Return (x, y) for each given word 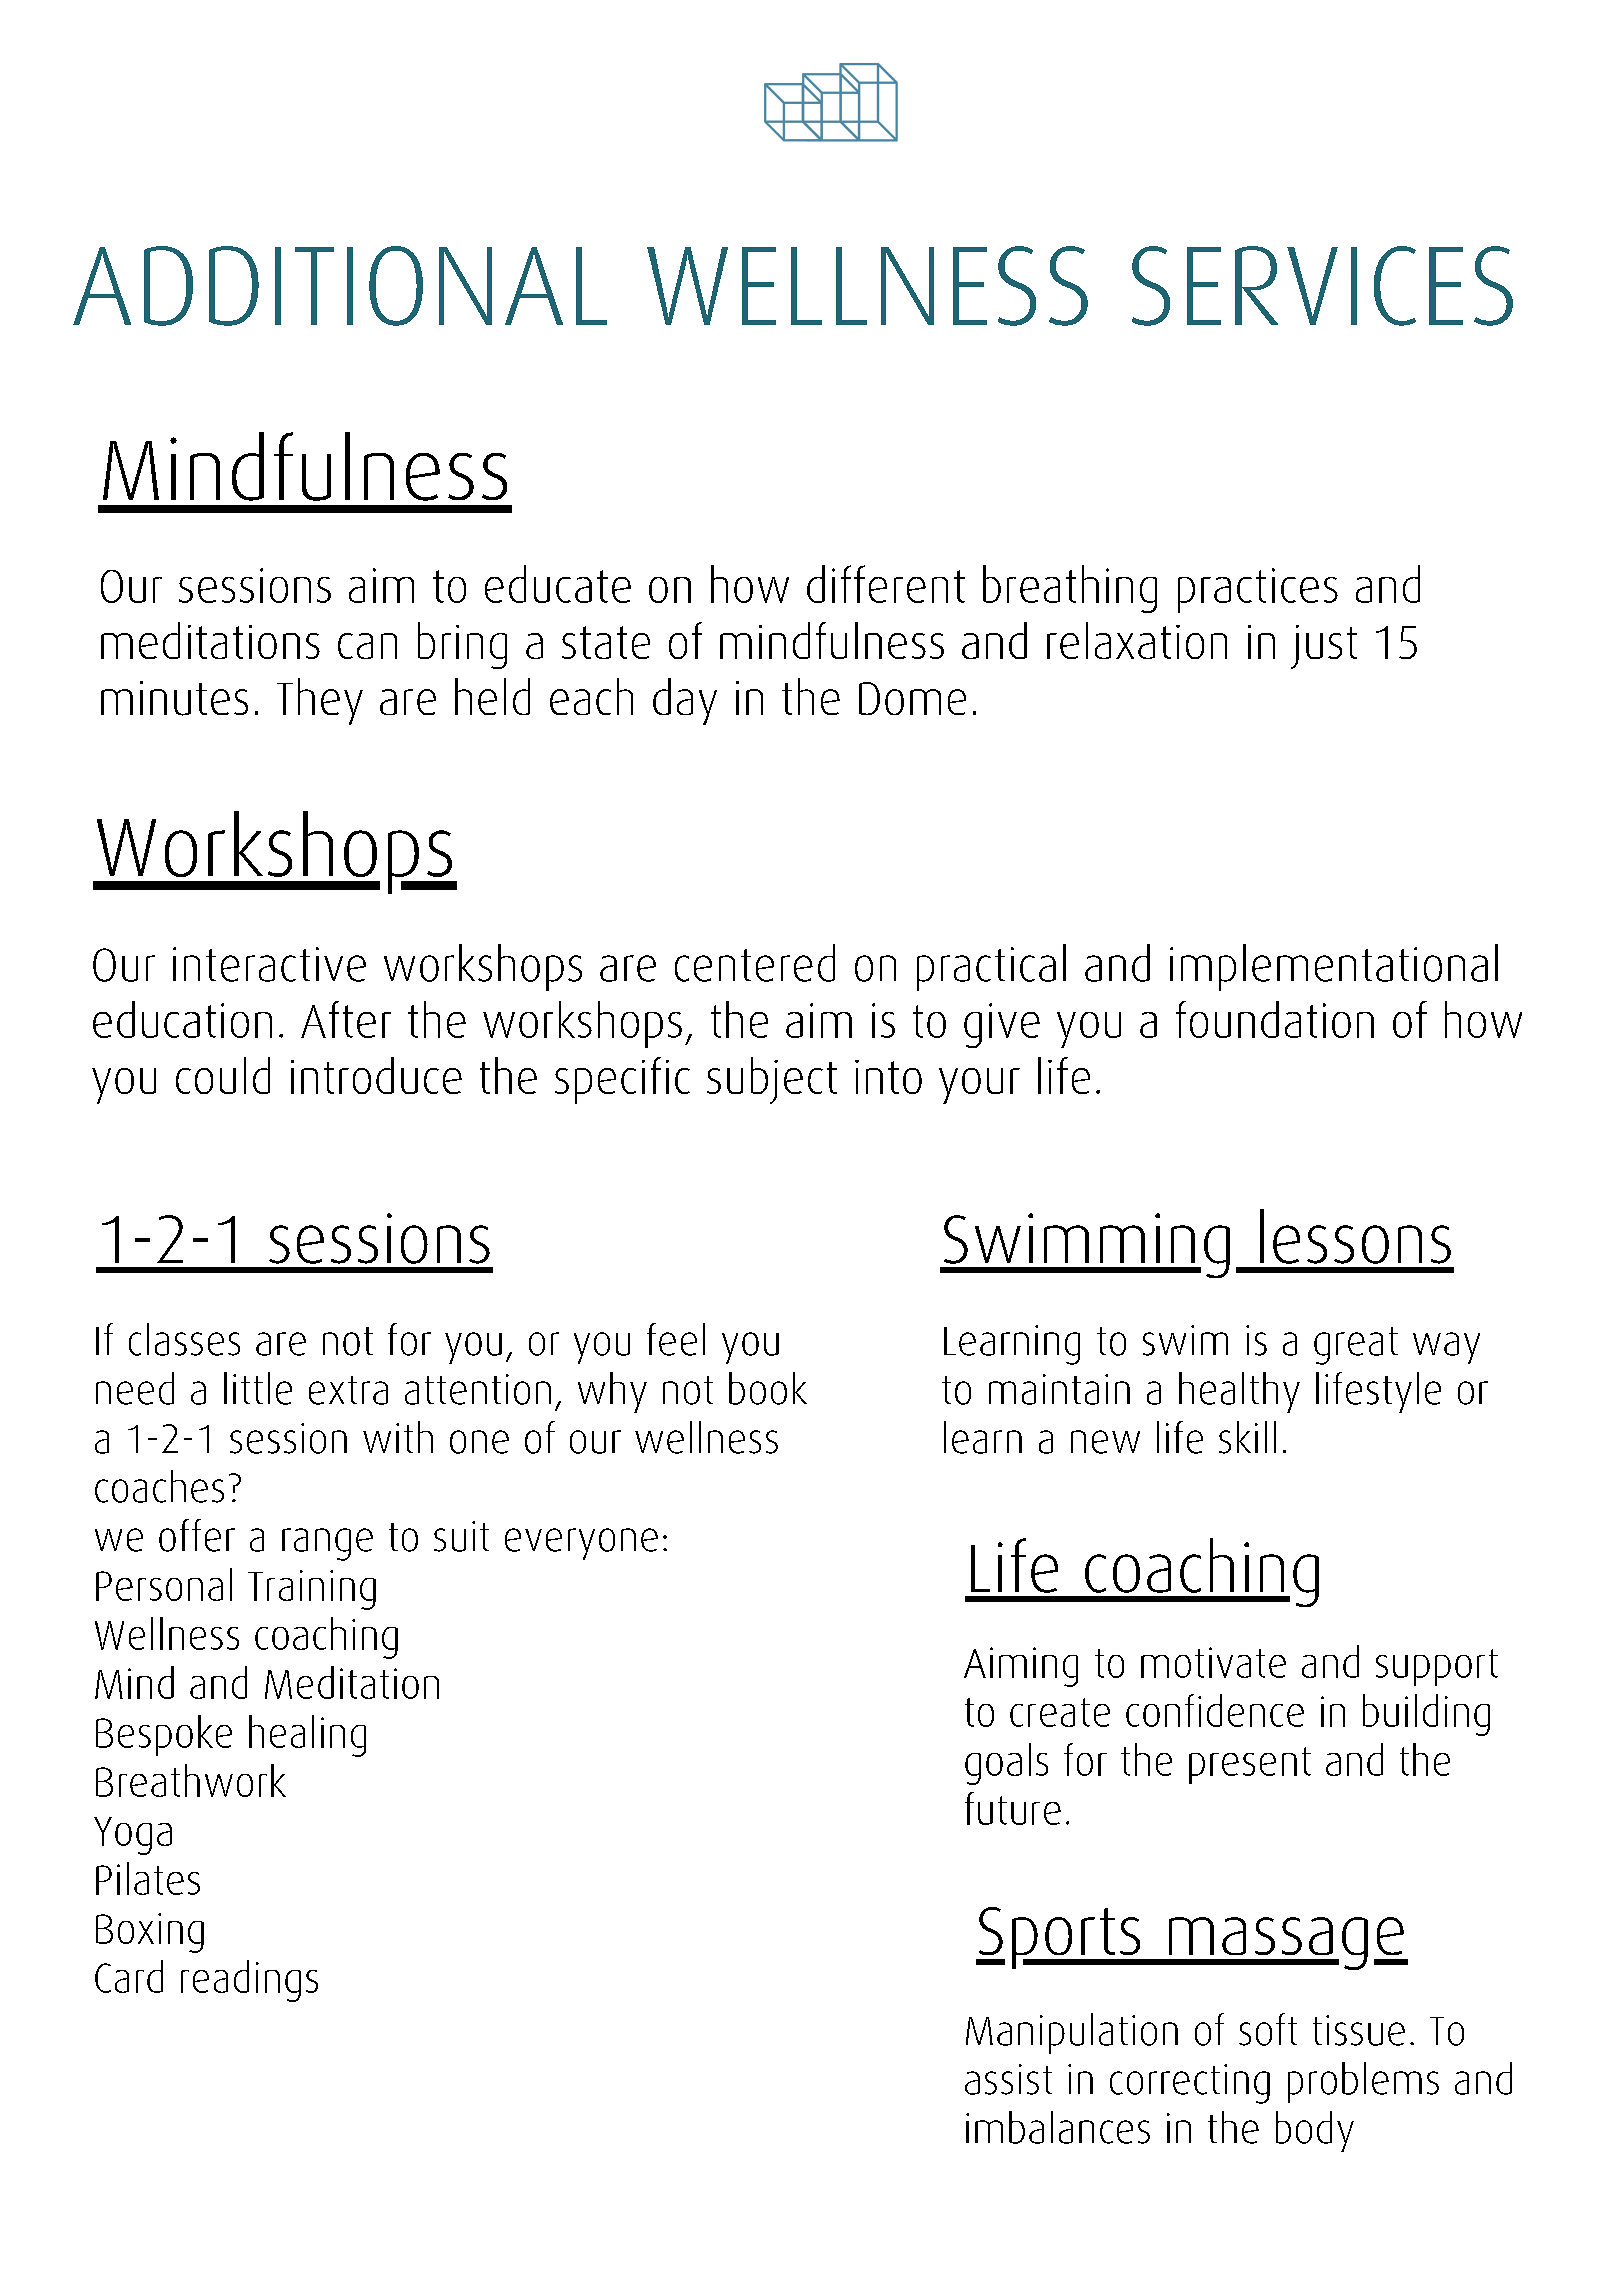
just (1324, 647)
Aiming (1021, 1667)
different (886, 584)
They (320, 701)
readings (249, 1981)
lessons (1355, 1236)
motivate (1213, 1662)
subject (772, 1080)
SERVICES (1322, 286)
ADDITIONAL (340, 286)
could (223, 1075)
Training (312, 1590)
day (685, 701)
